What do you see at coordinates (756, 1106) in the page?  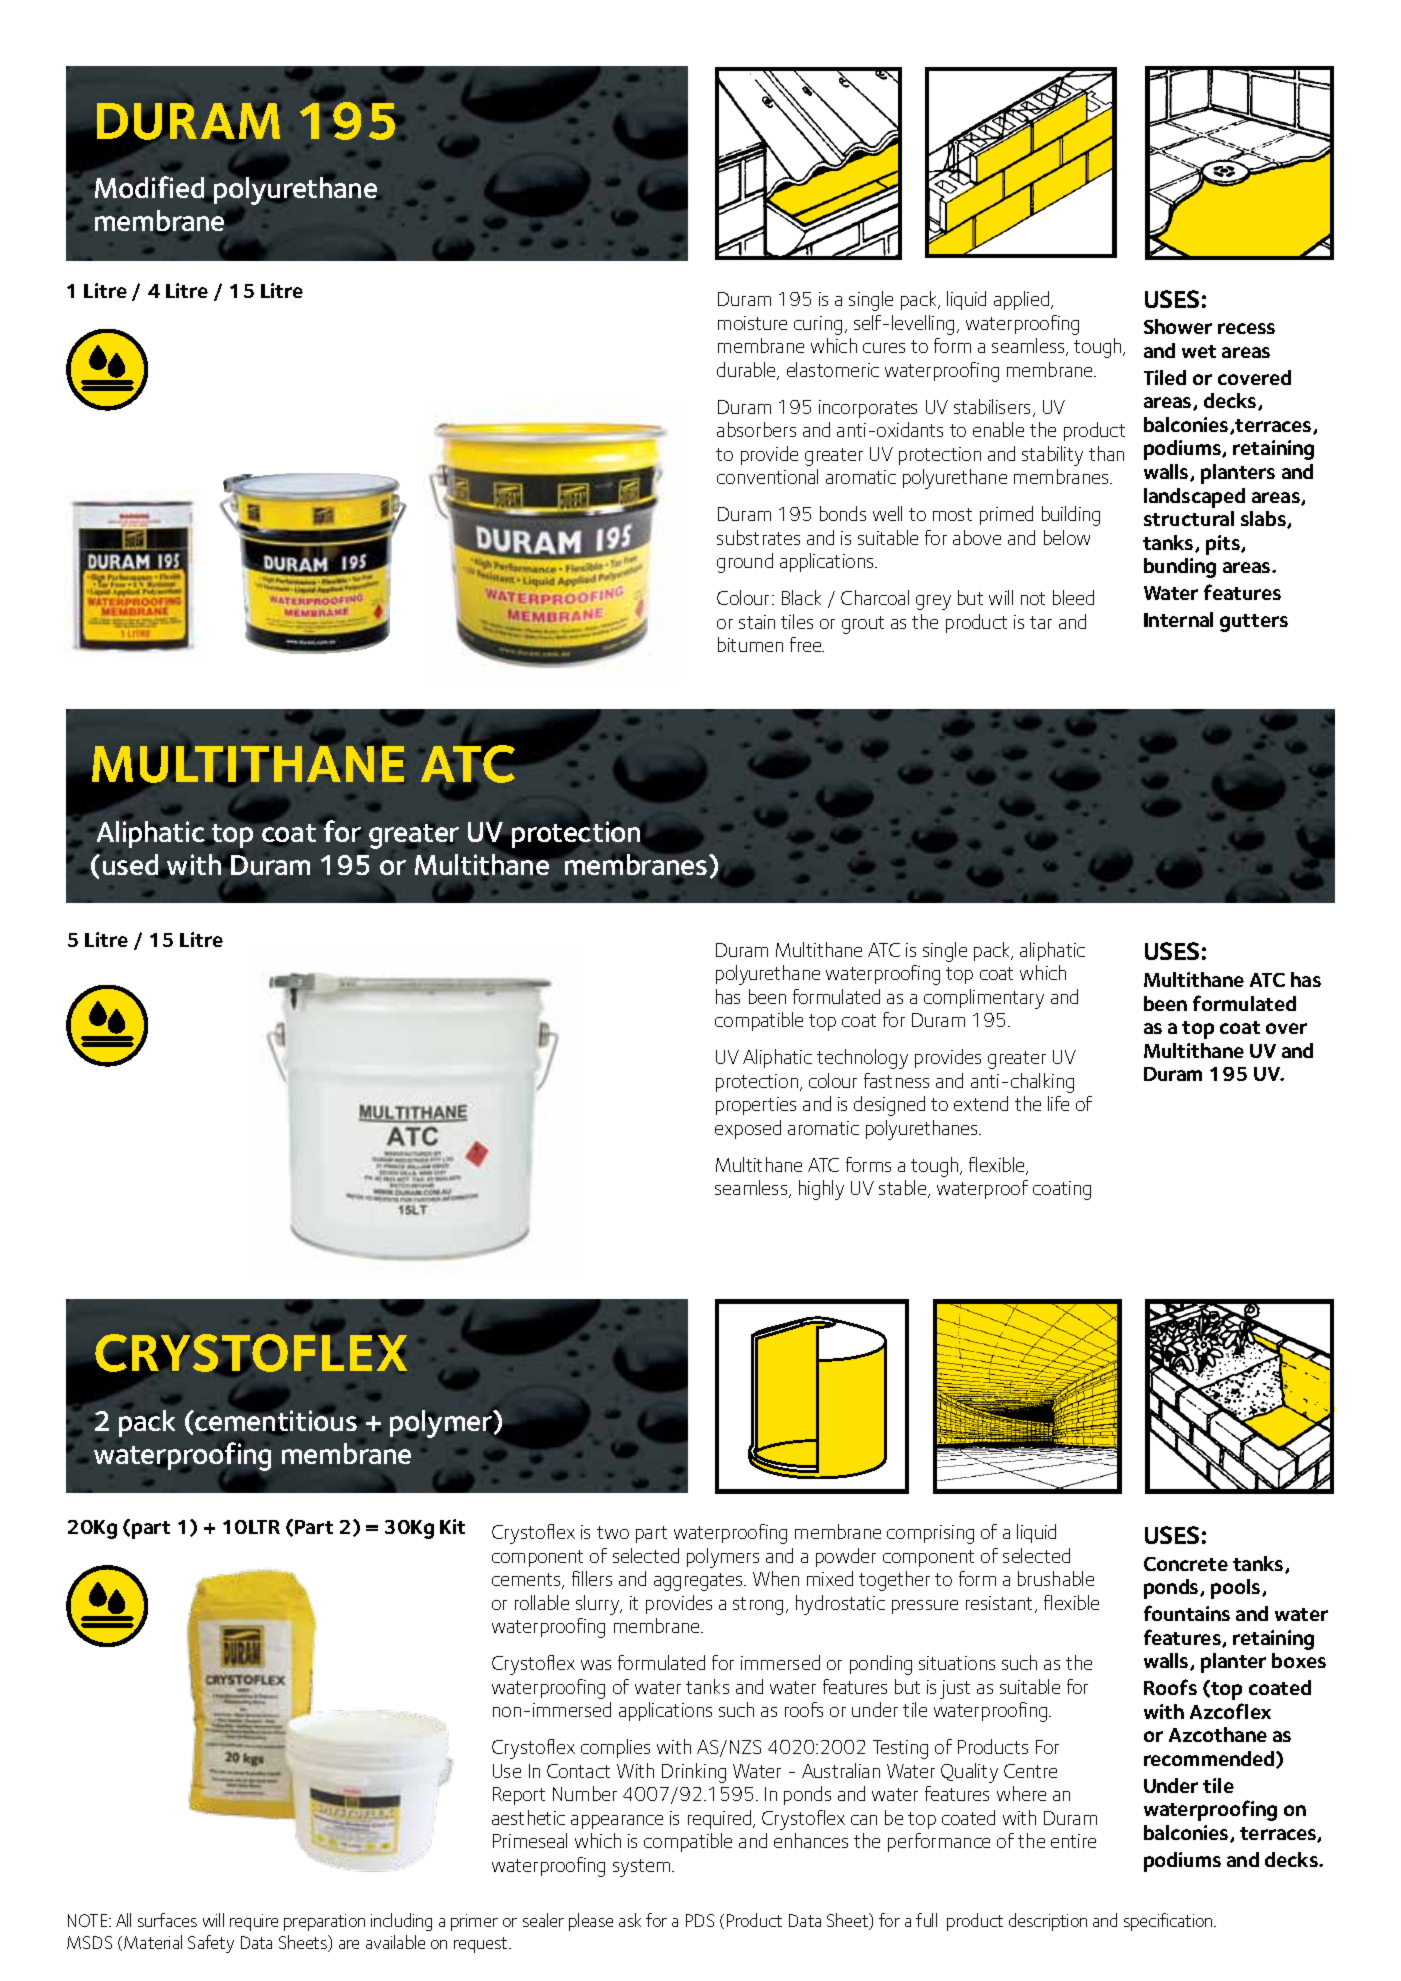 I see `properties` at bounding box center [756, 1106].
